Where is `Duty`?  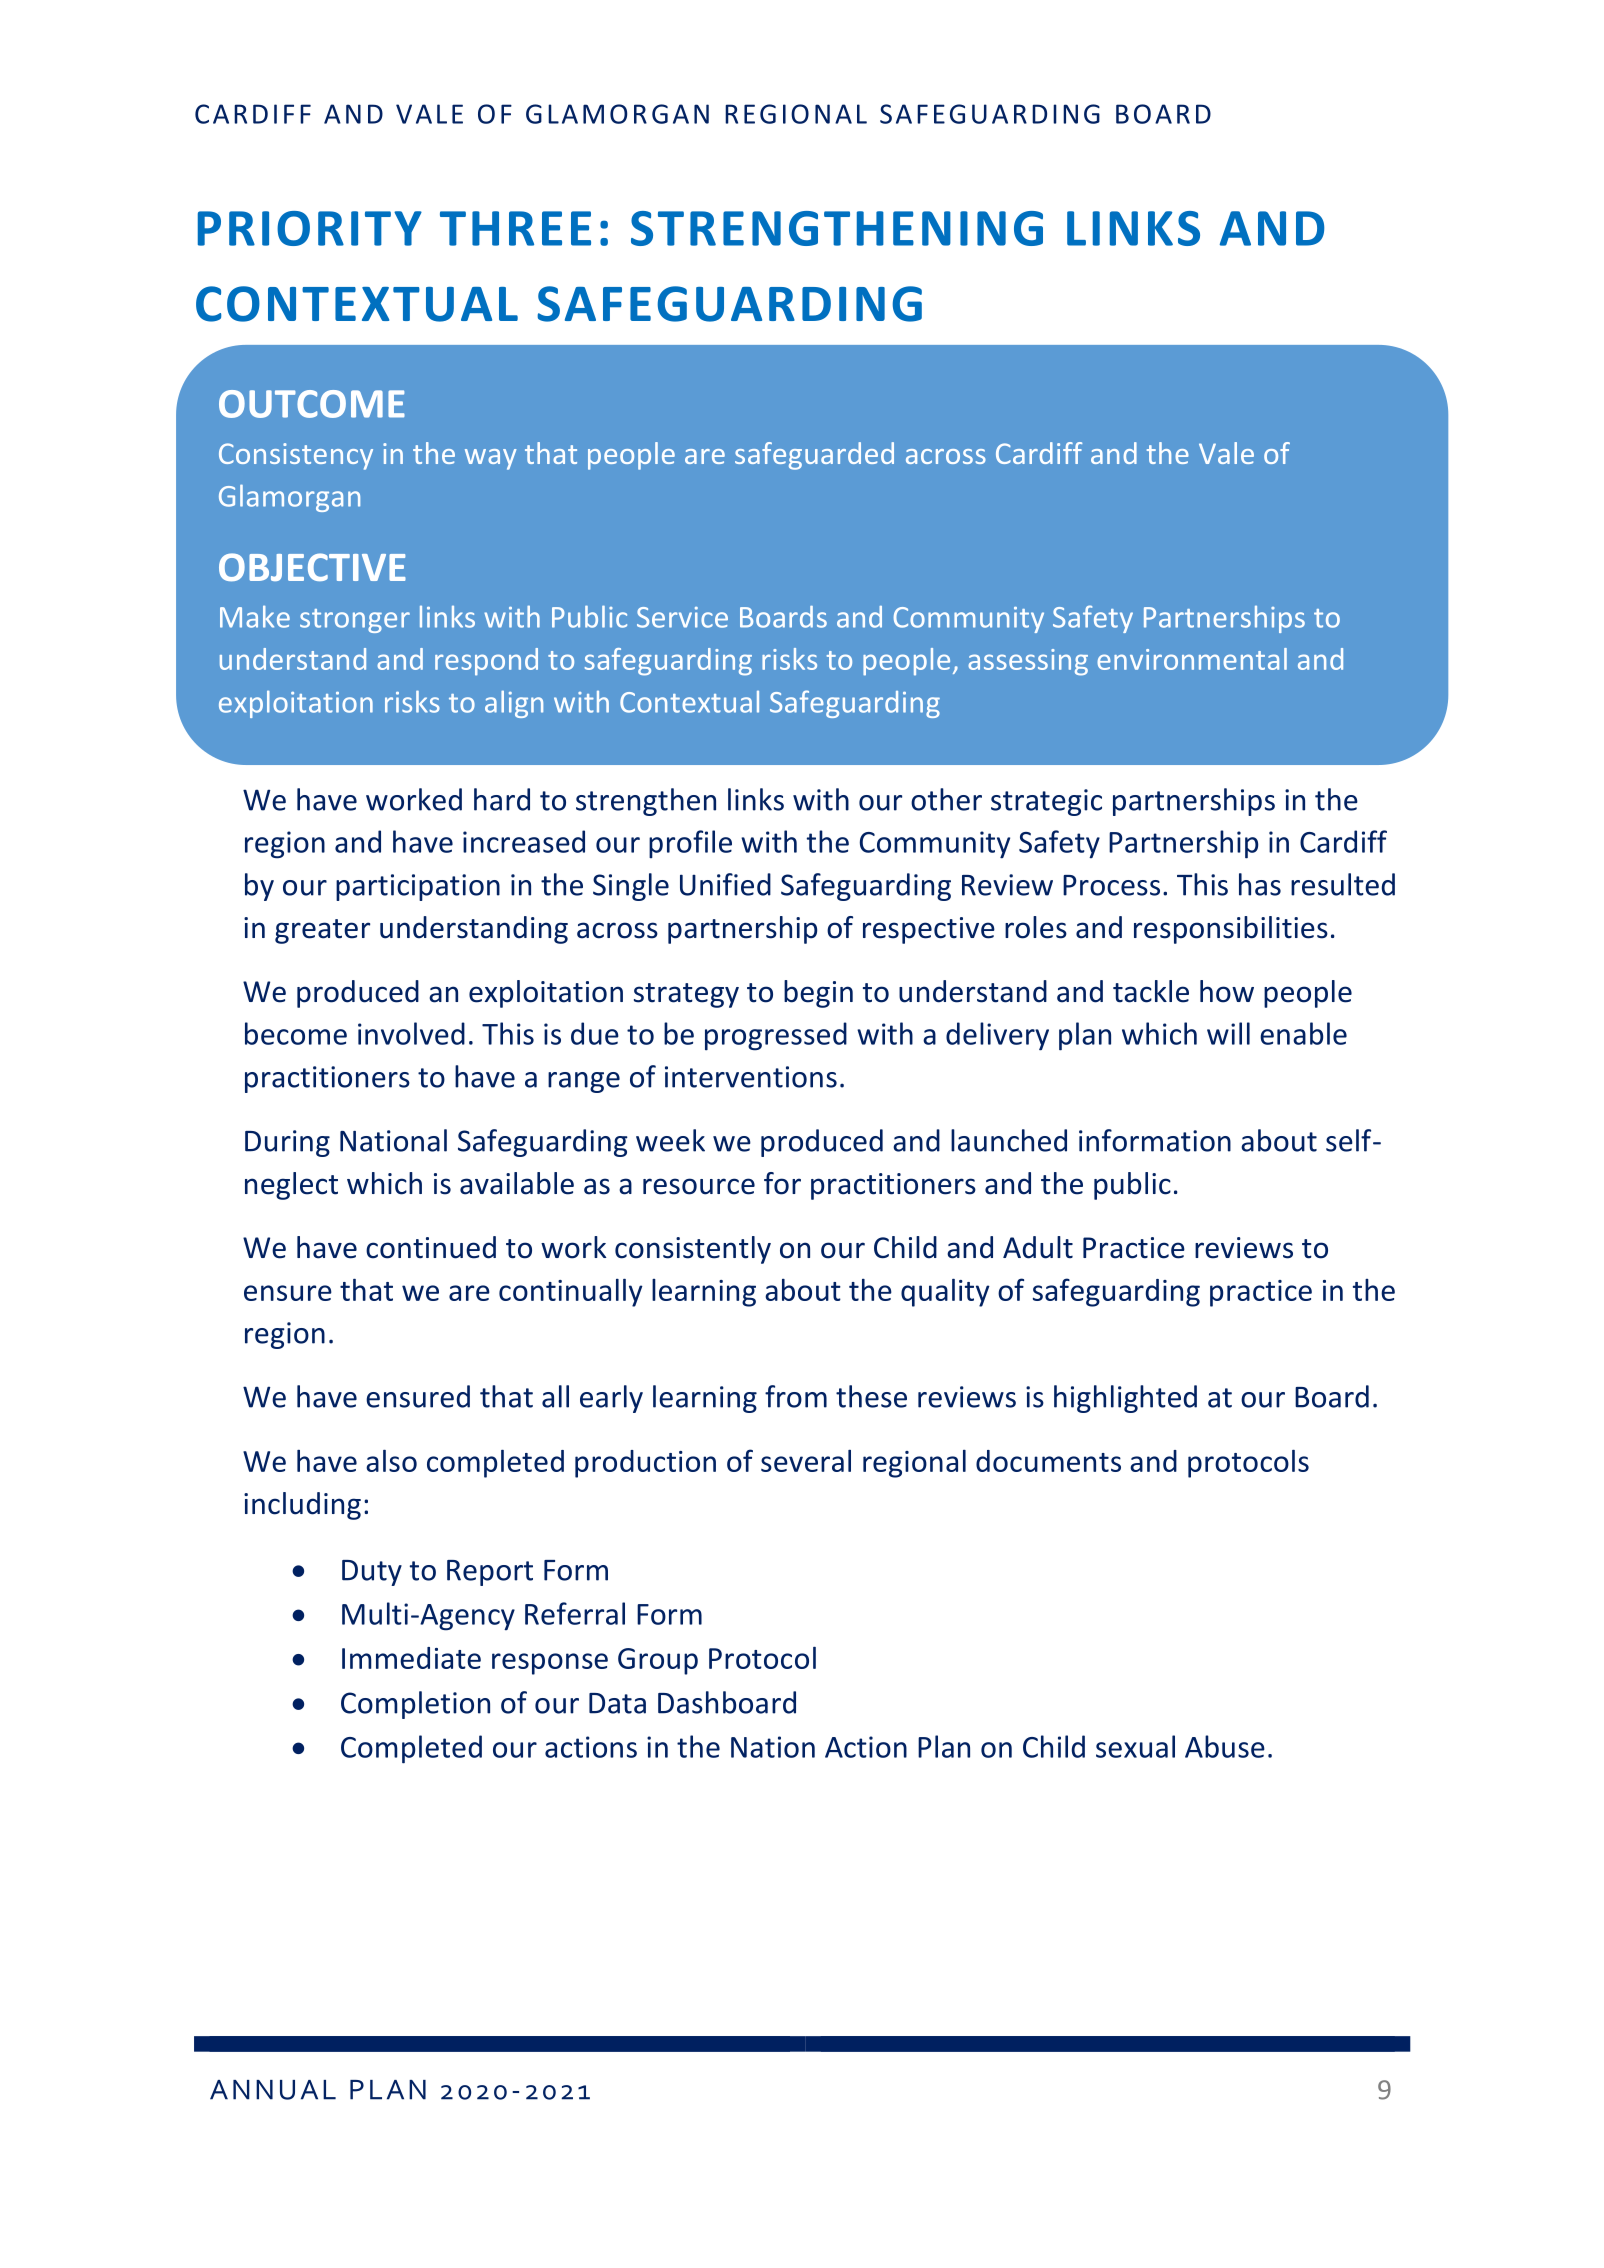 Duty is located at coordinates (372, 1573).
